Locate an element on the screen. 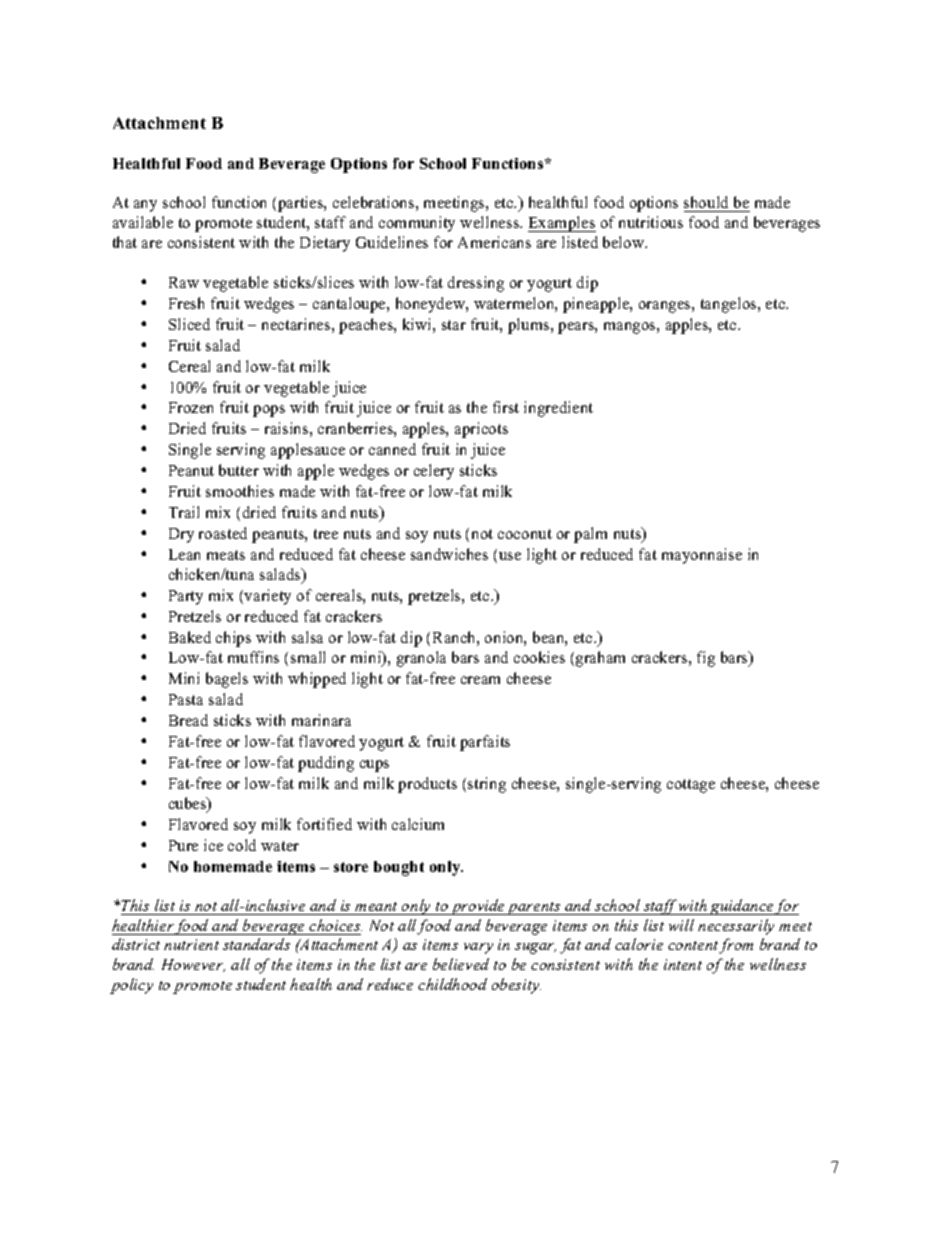  palm is located at coordinates (590, 535).
